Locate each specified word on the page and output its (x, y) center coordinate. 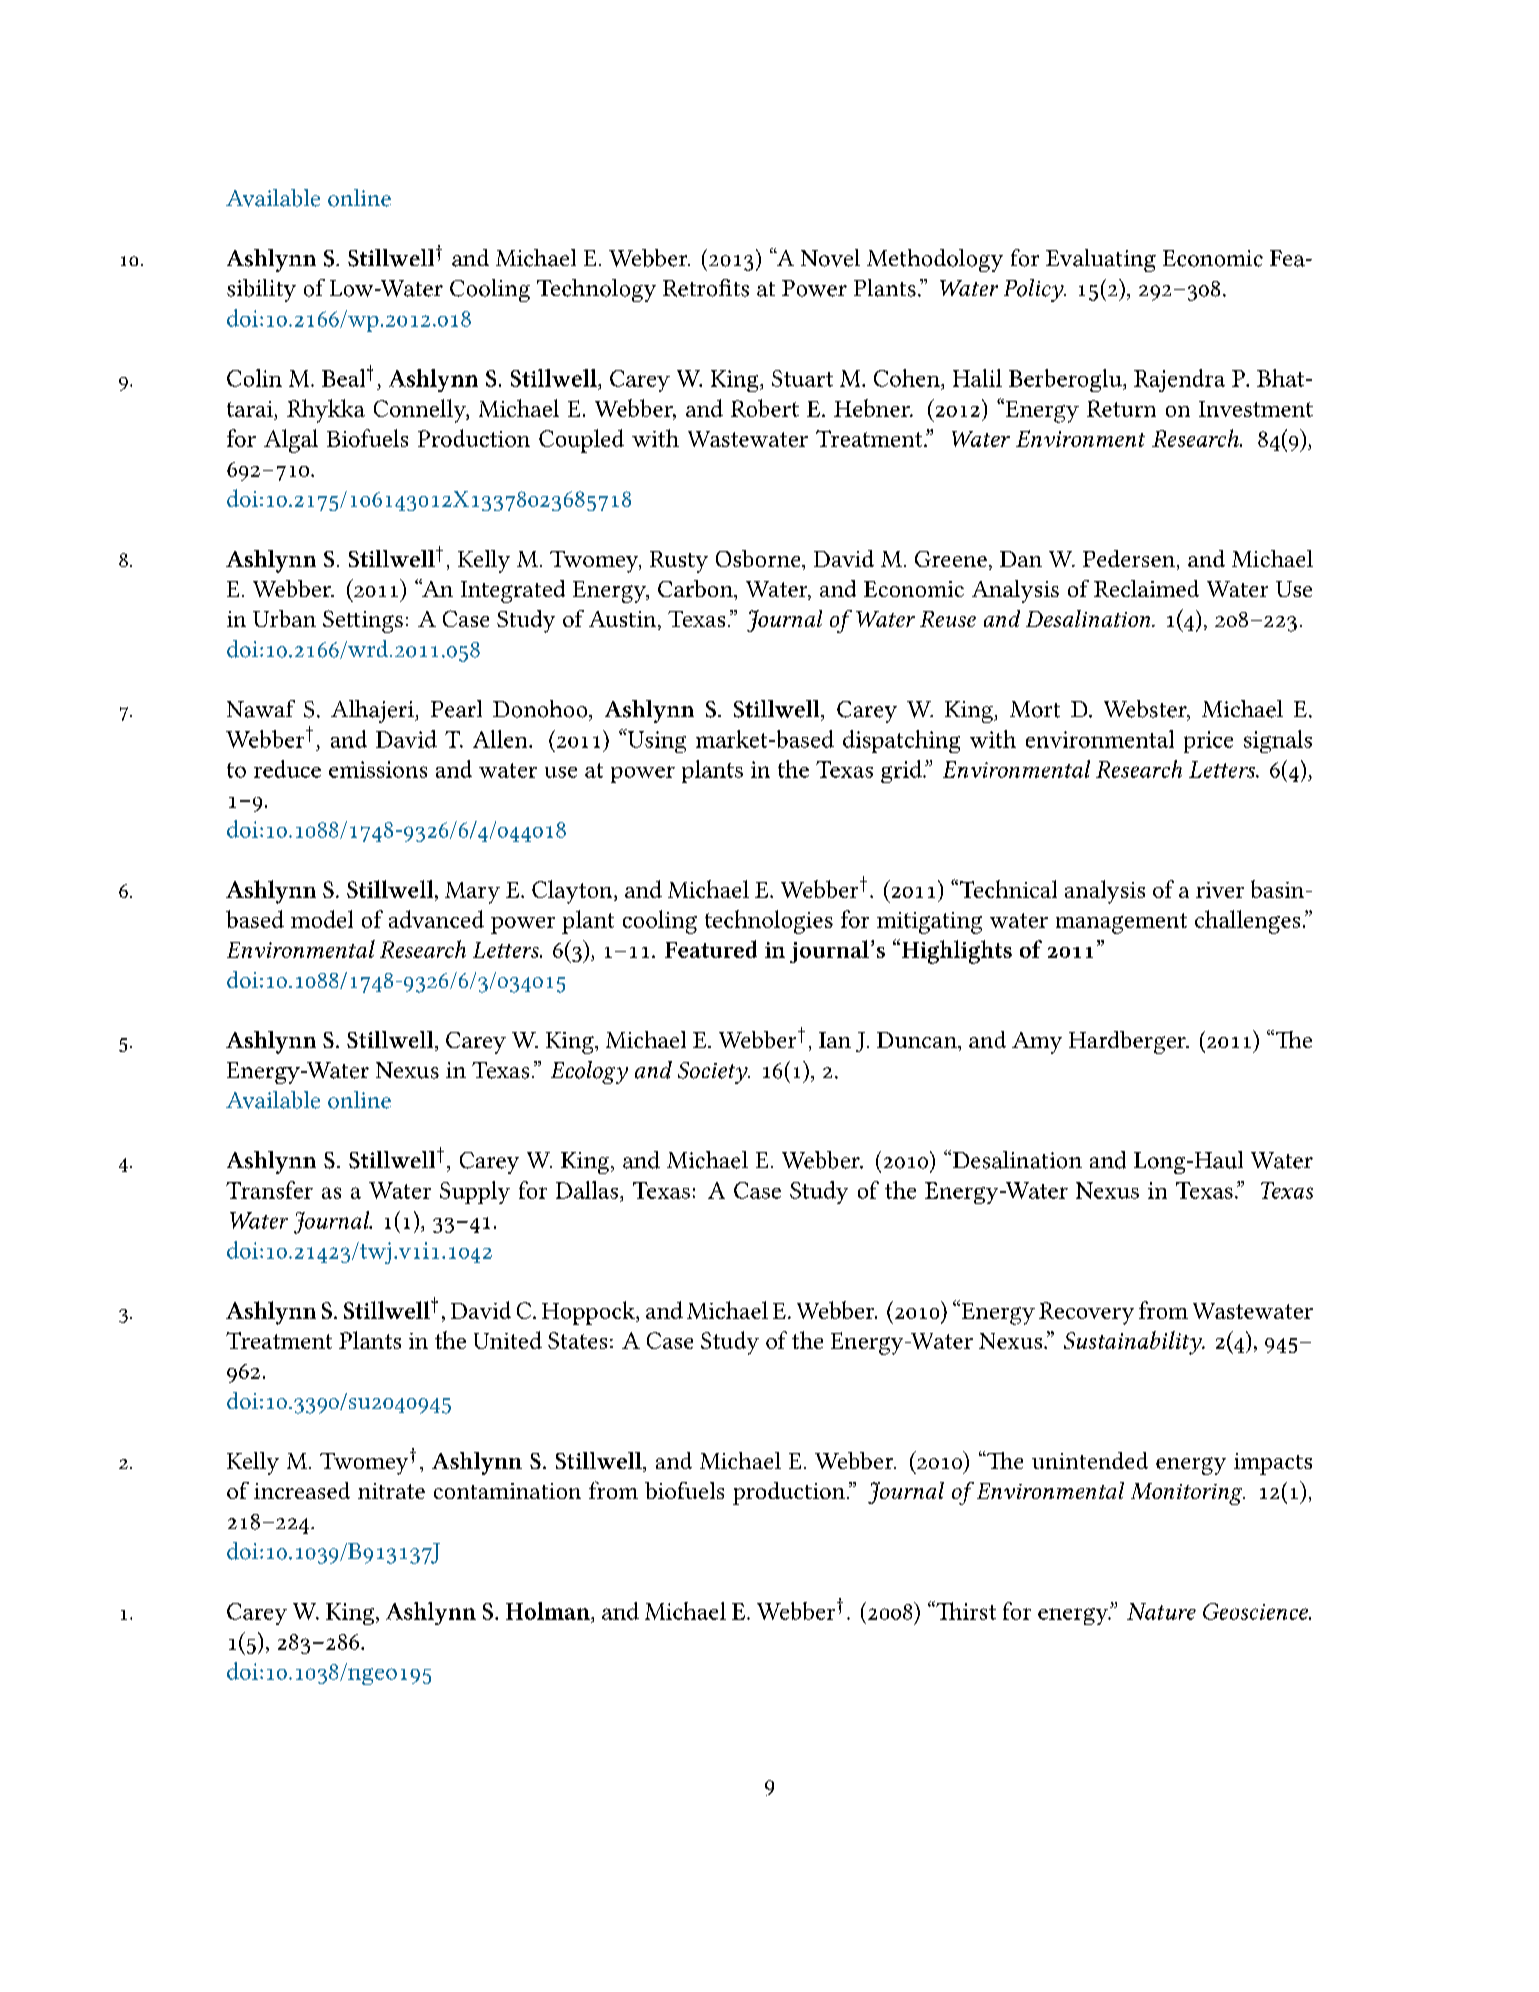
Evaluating (1101, 260)
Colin (254, 378)
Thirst (965, 1610)
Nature (1161, 1611)
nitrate (391, 1491)
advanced (436, 919)
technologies (769, 922)
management (1121, 923)
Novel (830, 258)
